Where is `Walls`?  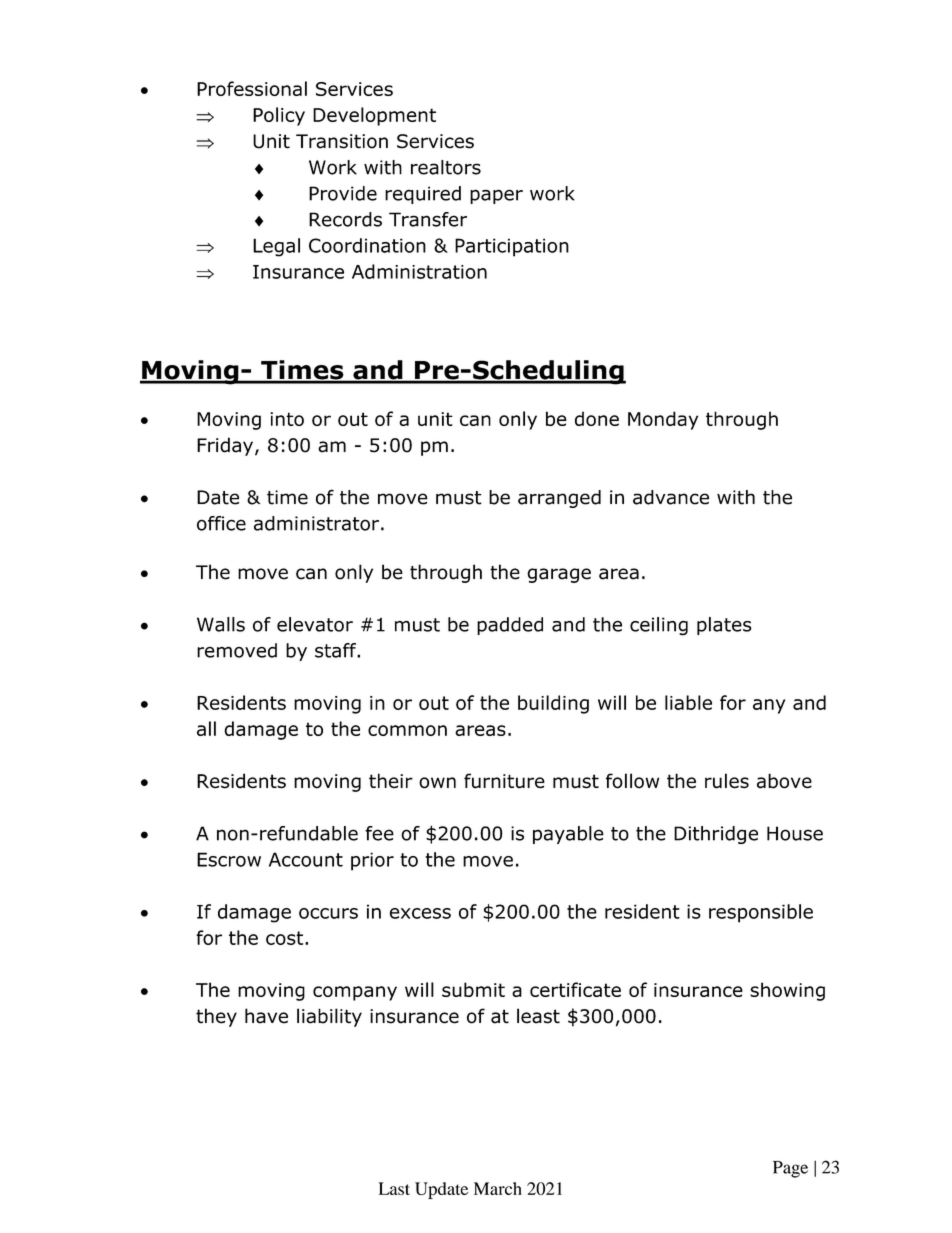
Walls is located at coordinates (221, 624).
